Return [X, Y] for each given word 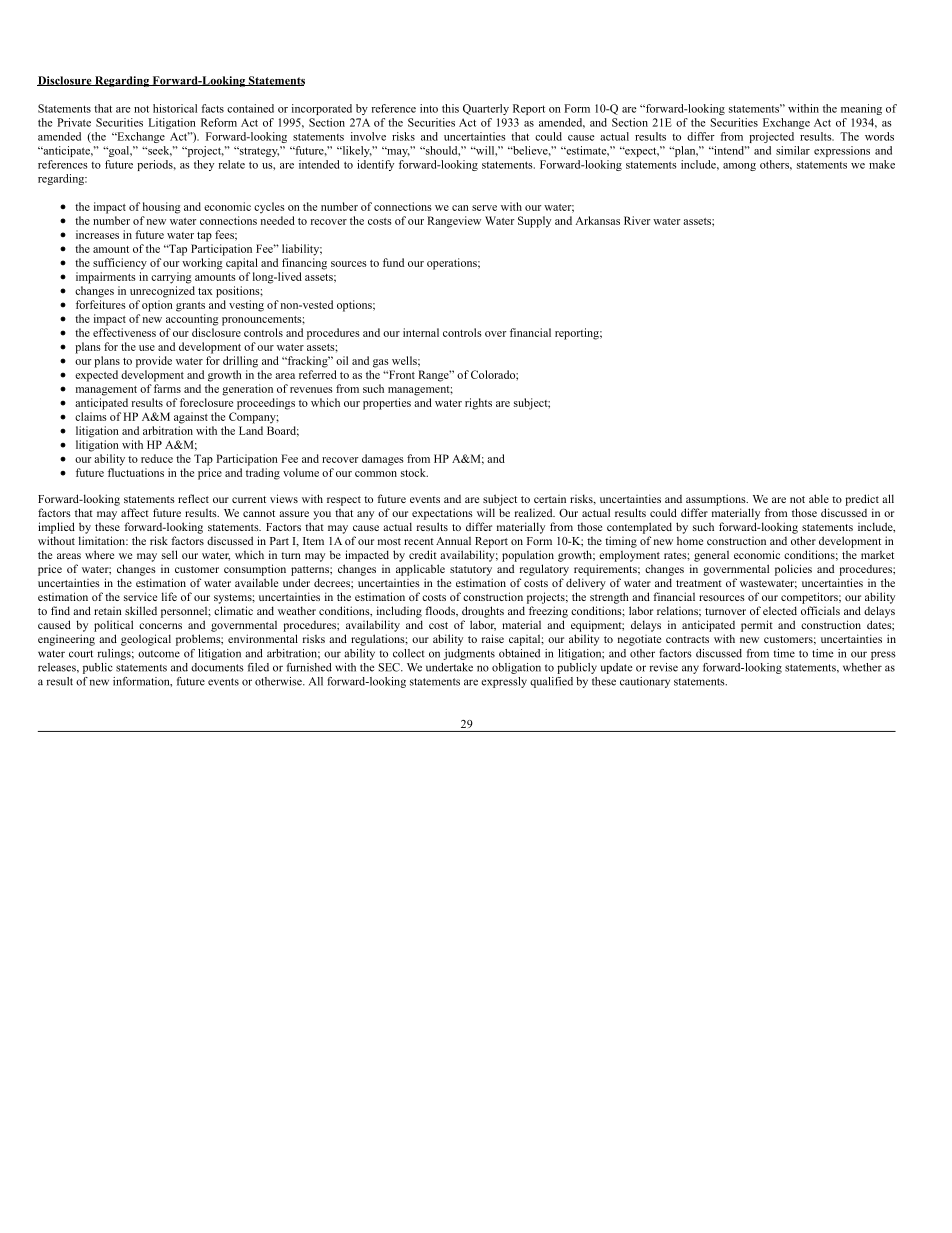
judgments [469, 654]
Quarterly [486, 109]
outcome [159, 654]
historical [175, 108]
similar [793, 150]
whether [862, 667]
